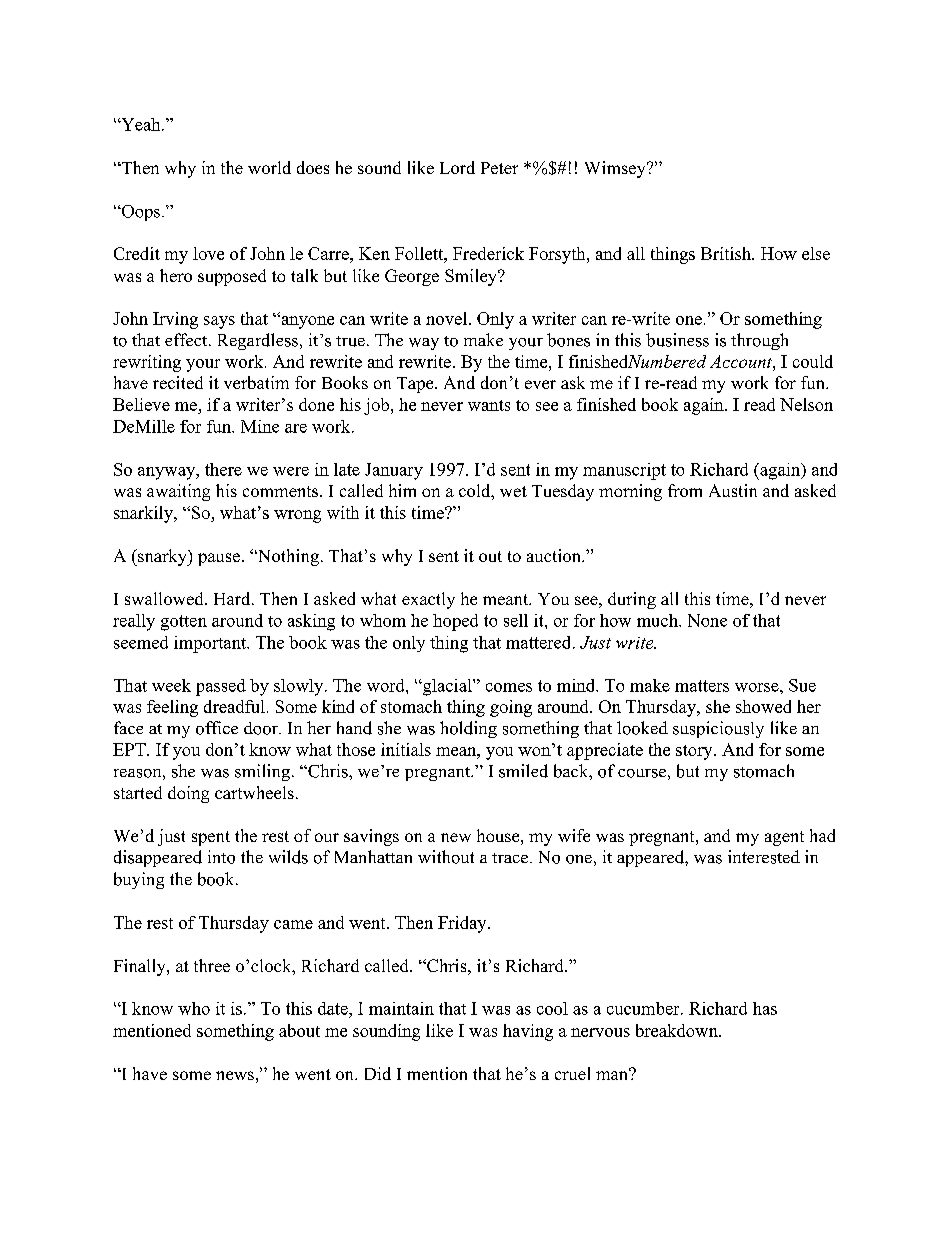 Image resolution: width=952 pixels, height=1233 pixels. Describe the element at coordinates (235, 1075) in the screenshot. I see `news` at that location.
